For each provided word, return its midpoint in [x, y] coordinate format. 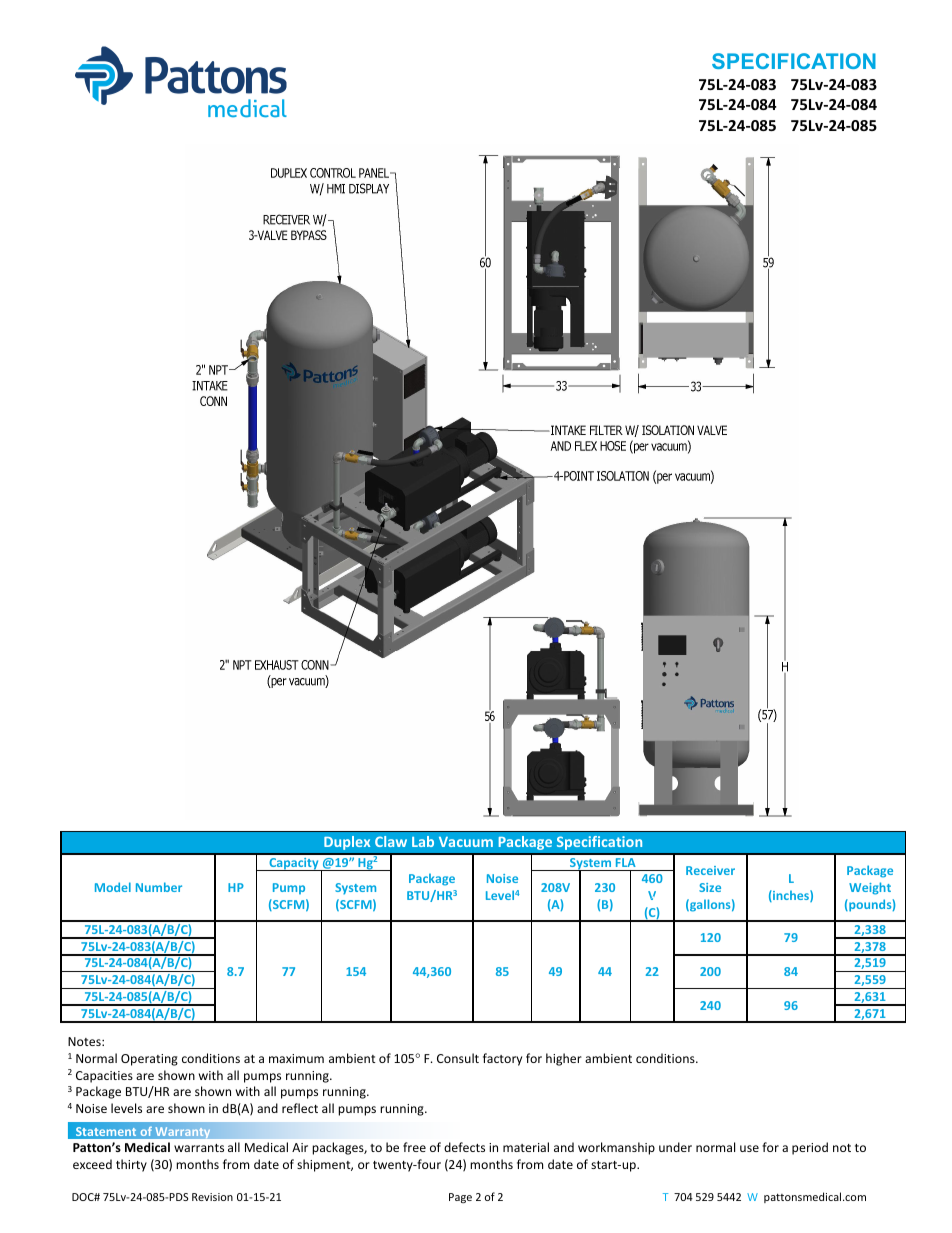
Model [113, 887]
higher [564, 1059]
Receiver [710, 870]
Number [159, 887]
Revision [212, 1197]
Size [710, 887]
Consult [458, 1058]
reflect [300, 1108]
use [749, 1148]
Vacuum [466, 842]
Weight [870, 888]
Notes [85, 1041]
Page [460, 1198]
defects [464, 1147]
